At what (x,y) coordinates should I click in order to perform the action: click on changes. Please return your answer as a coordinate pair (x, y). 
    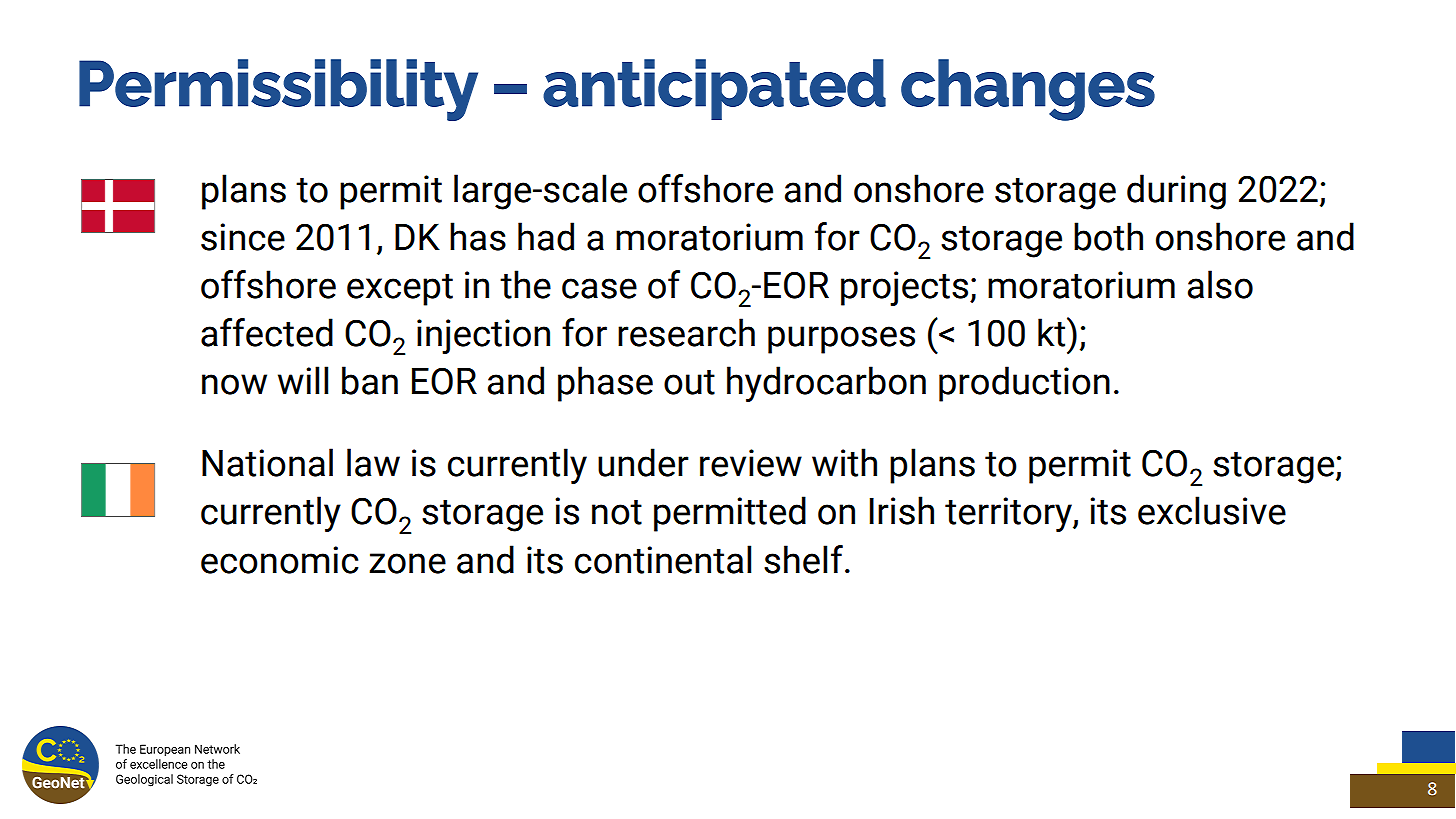
    Looking at the image, I should click on (1028, 90).
